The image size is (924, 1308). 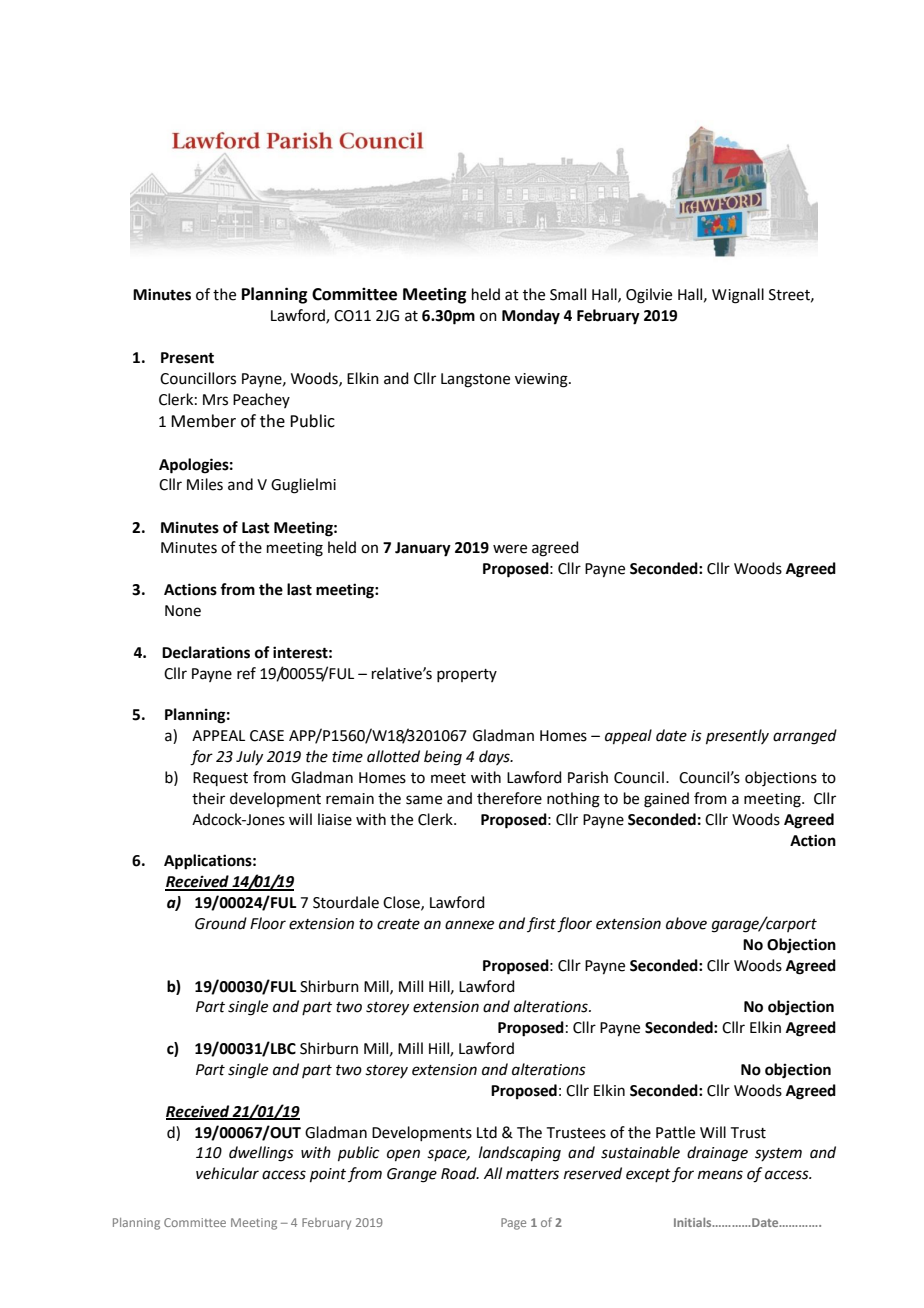 What do you see at coordinates (469, 925) in the screenshot?
I see `annexe` at bounding box center [469, 925].
